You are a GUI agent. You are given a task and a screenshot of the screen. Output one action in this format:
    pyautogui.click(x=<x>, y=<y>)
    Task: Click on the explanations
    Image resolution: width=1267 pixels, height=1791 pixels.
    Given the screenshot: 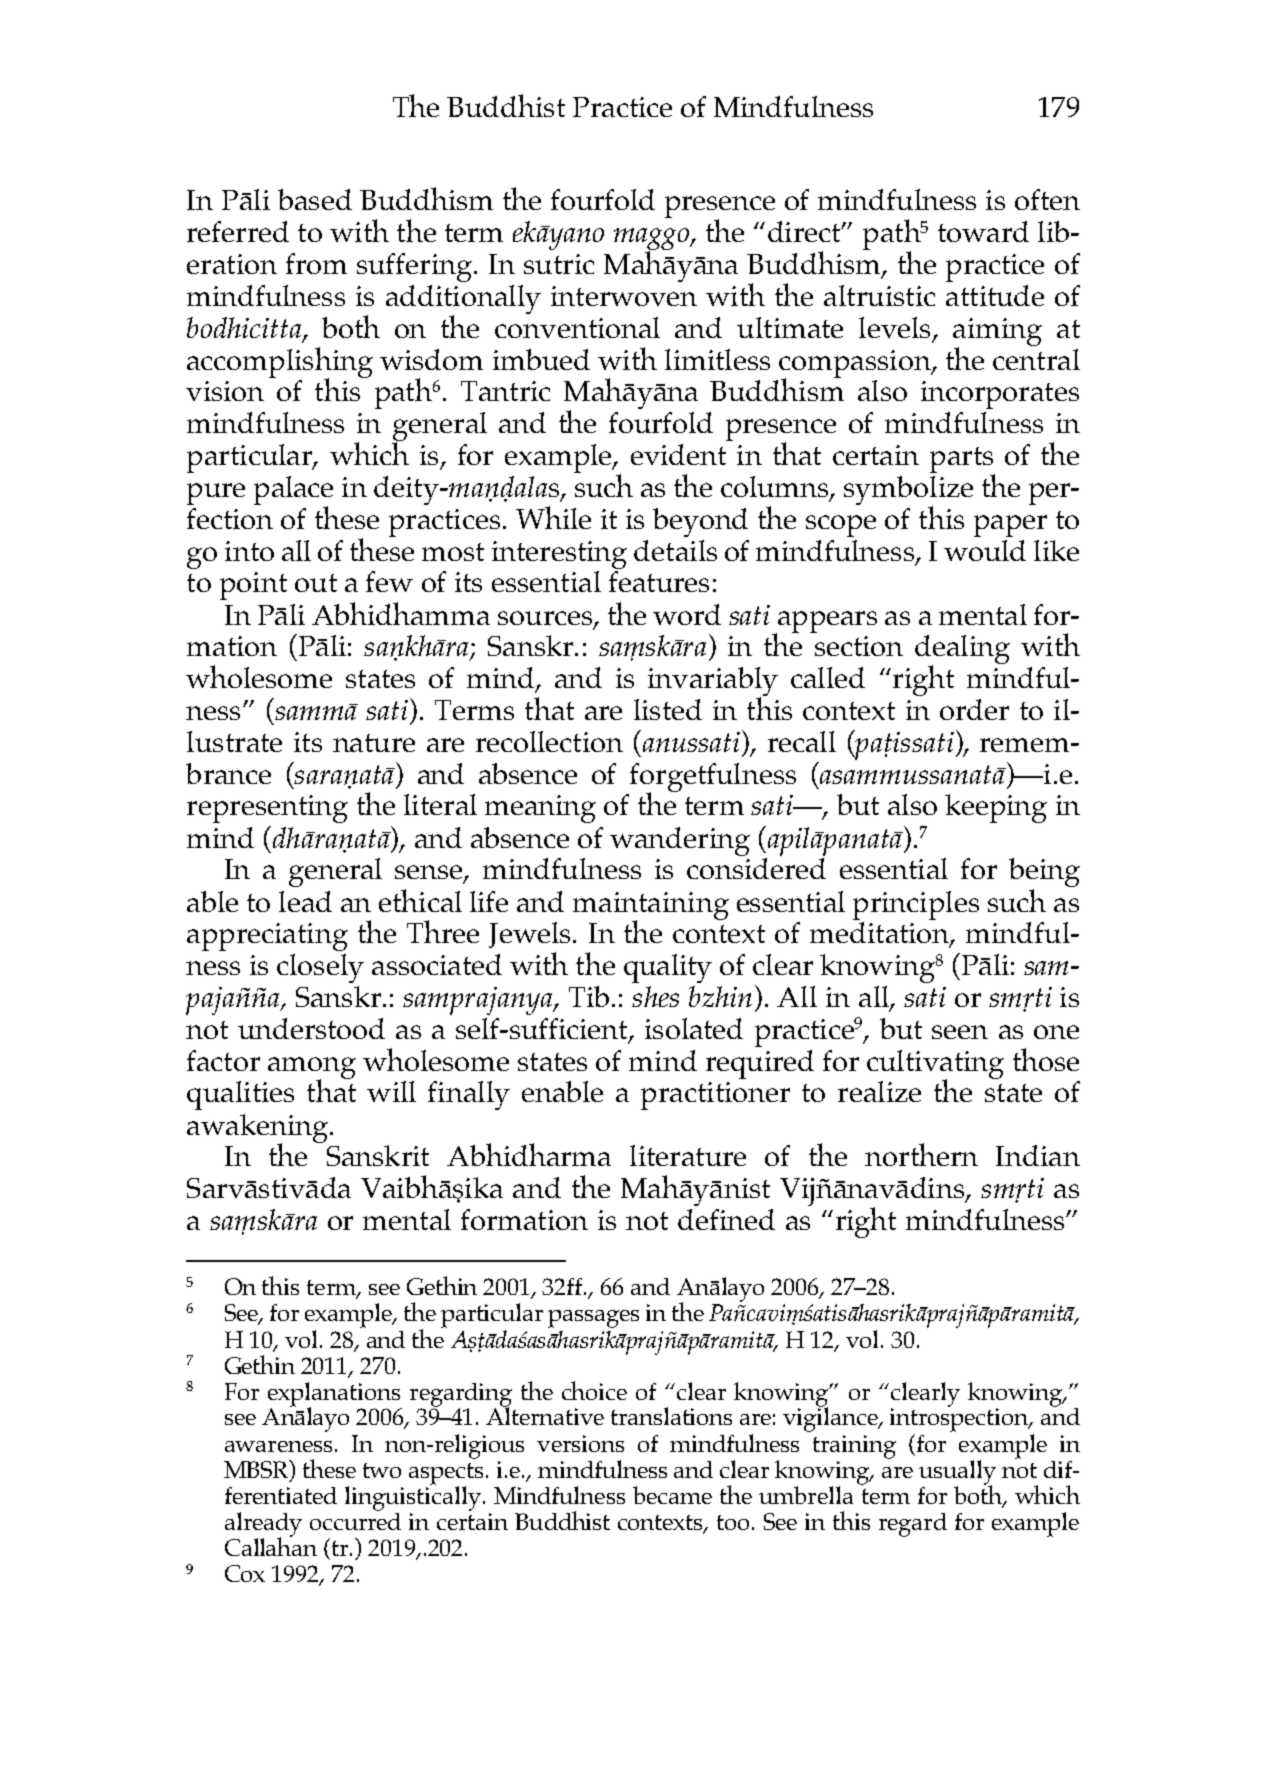 What is the action you would take?
    pyautogui.click(x=335, y=1395)
